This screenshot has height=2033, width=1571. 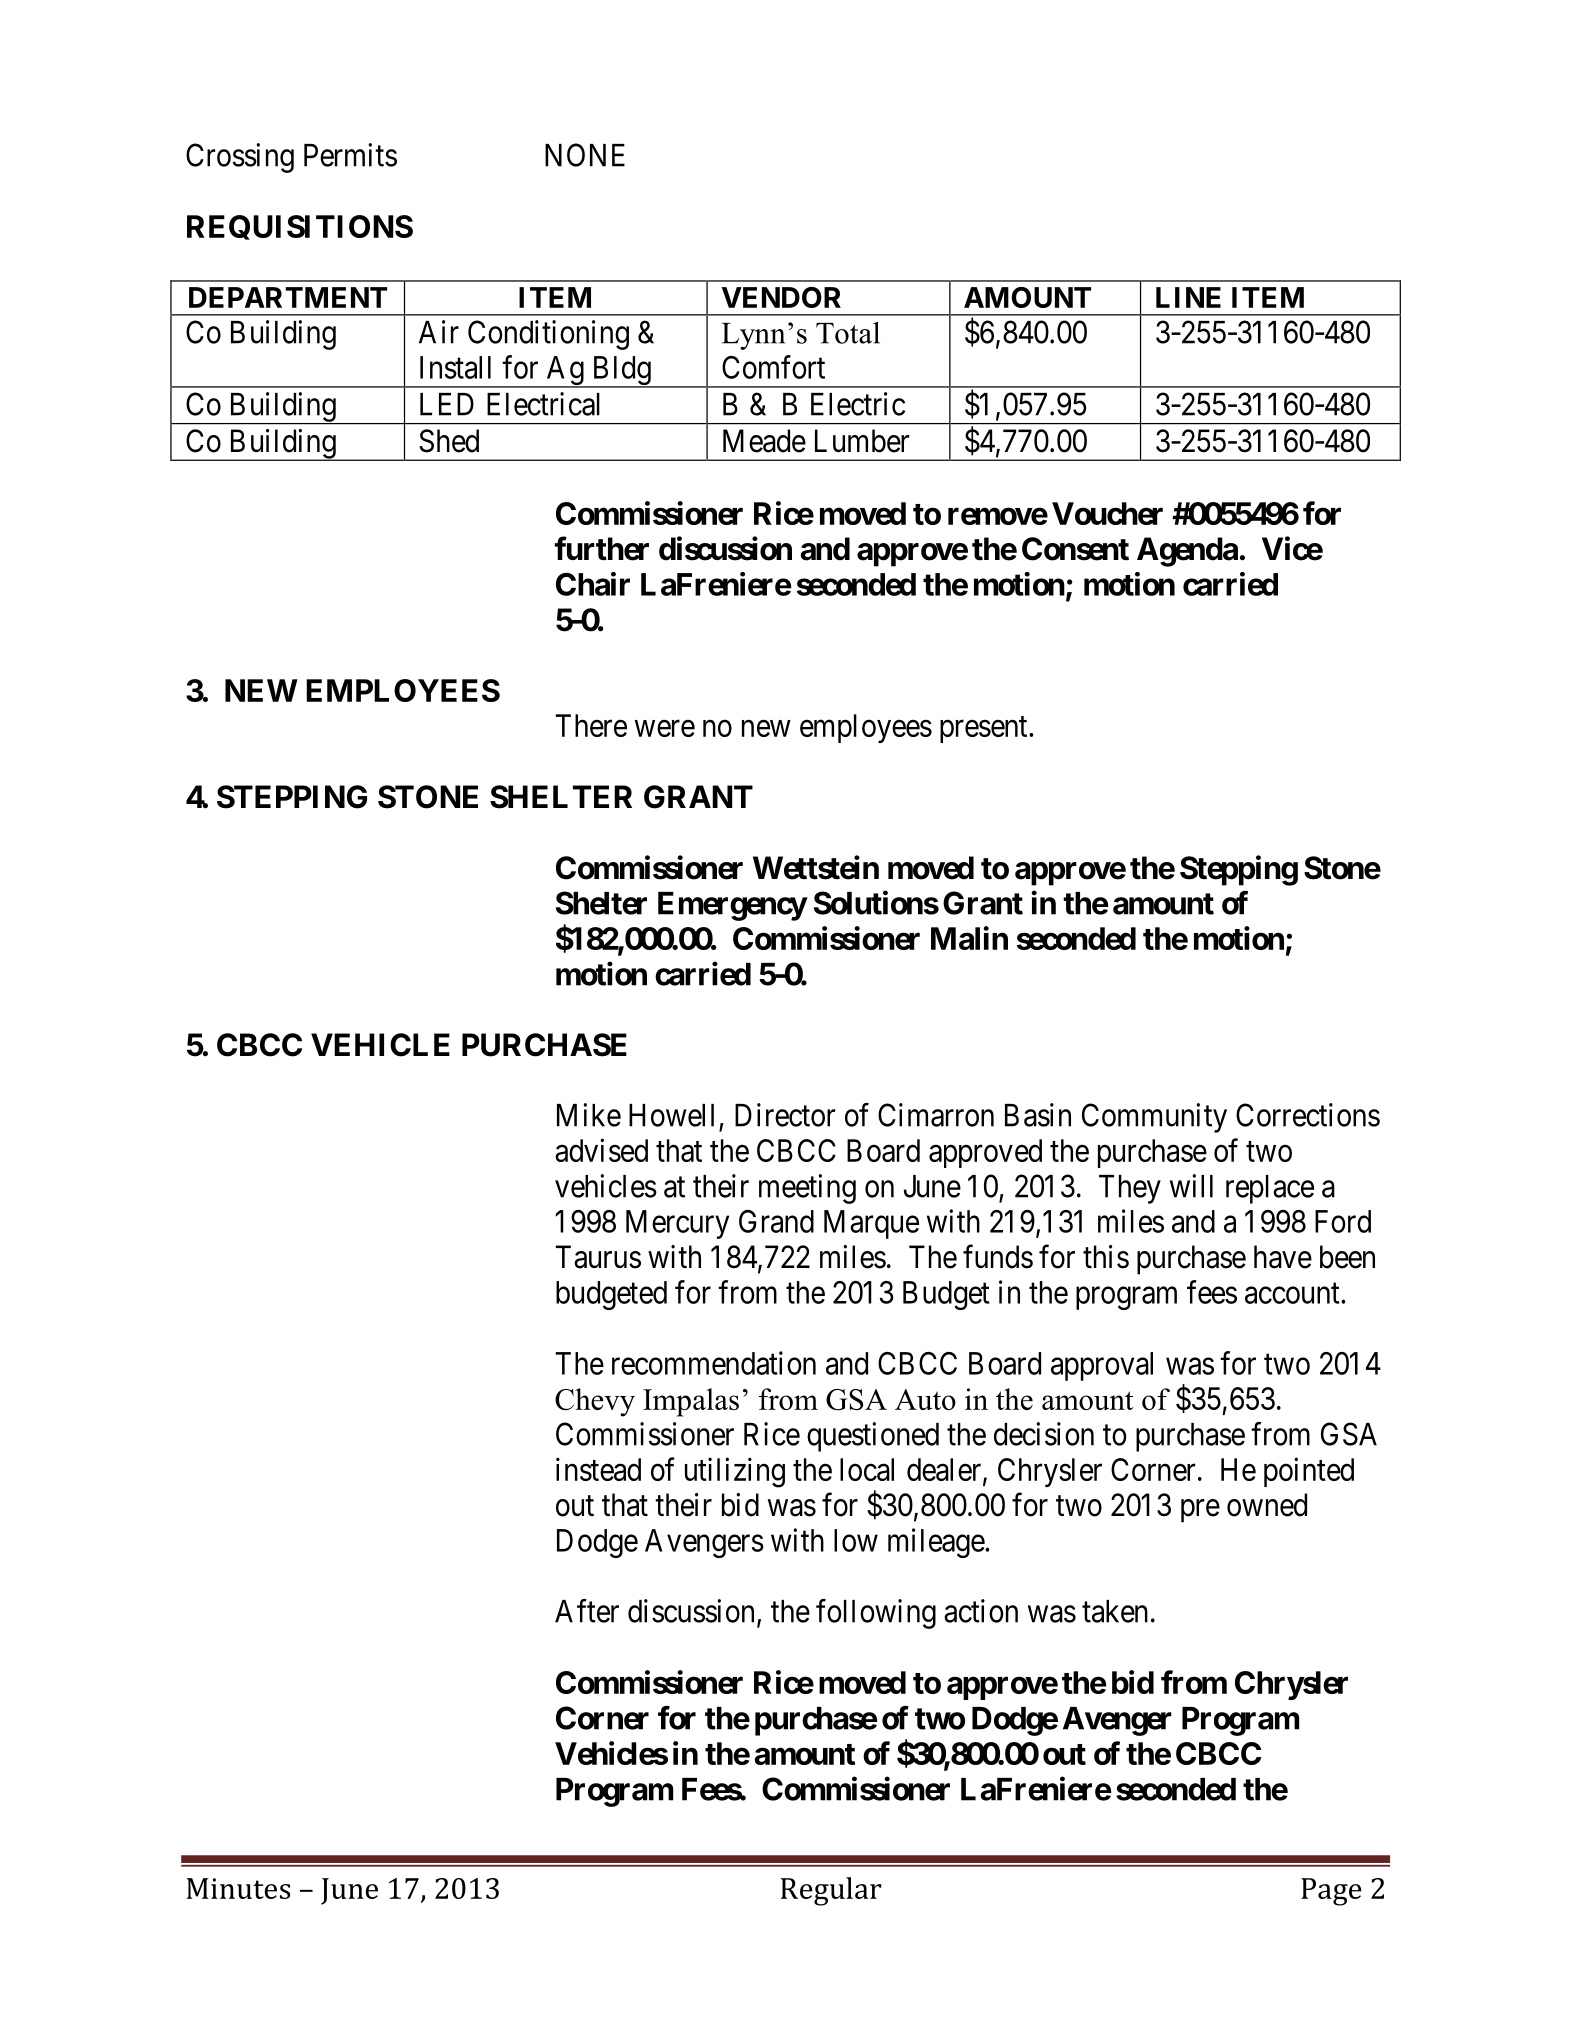 What do you see at coordinates (665, 728) in the screenshot?
I see `were` at bounding box center [665, 728].
